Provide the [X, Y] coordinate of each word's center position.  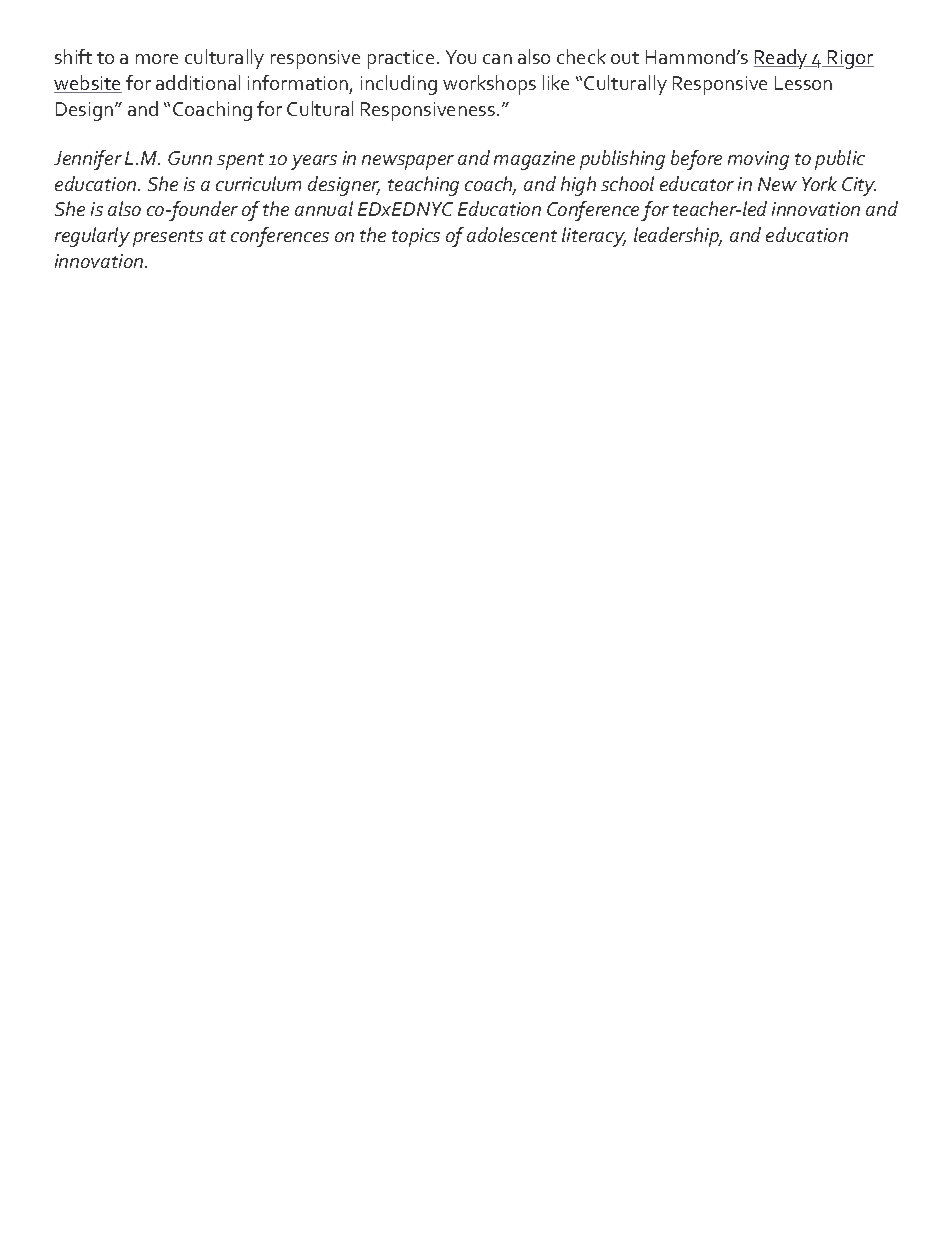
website [88, 84]
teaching [423, 186]
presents [168, 238]
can [497, 59]
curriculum [258, 183]
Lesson [803, 83]
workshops [489, 85]
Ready [782, 59]
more [157, 59]
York [819, 183]
